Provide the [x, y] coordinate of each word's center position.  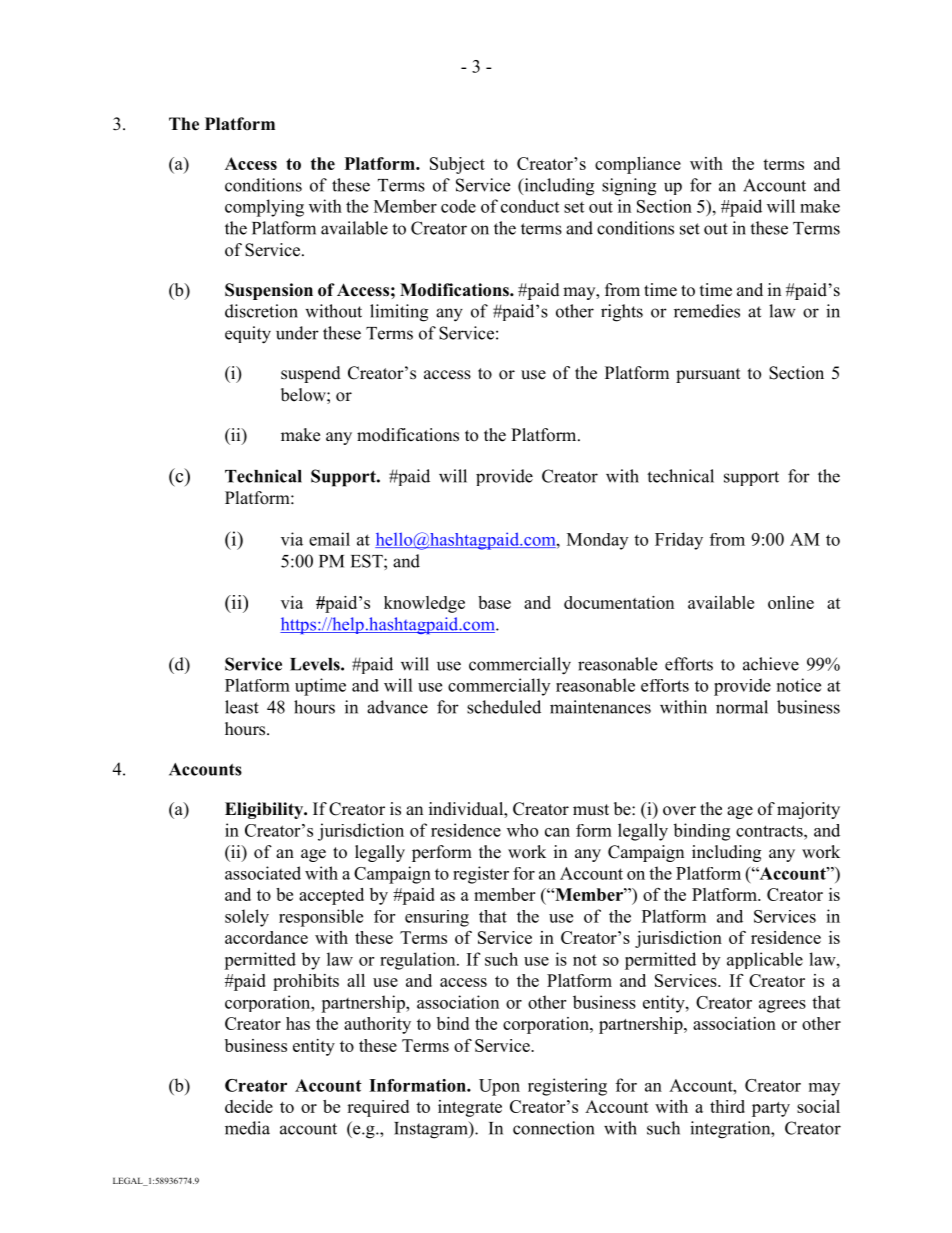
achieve [771, 664]
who [522, 830]
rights [622, 313]
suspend [311, 374]
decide [249, 1106]
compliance [638, 165]
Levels [316, 664]
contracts [770, 831]
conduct [530, 206]
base [494, 602]
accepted [331, 896]
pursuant [708, 375]
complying [264, 208]
